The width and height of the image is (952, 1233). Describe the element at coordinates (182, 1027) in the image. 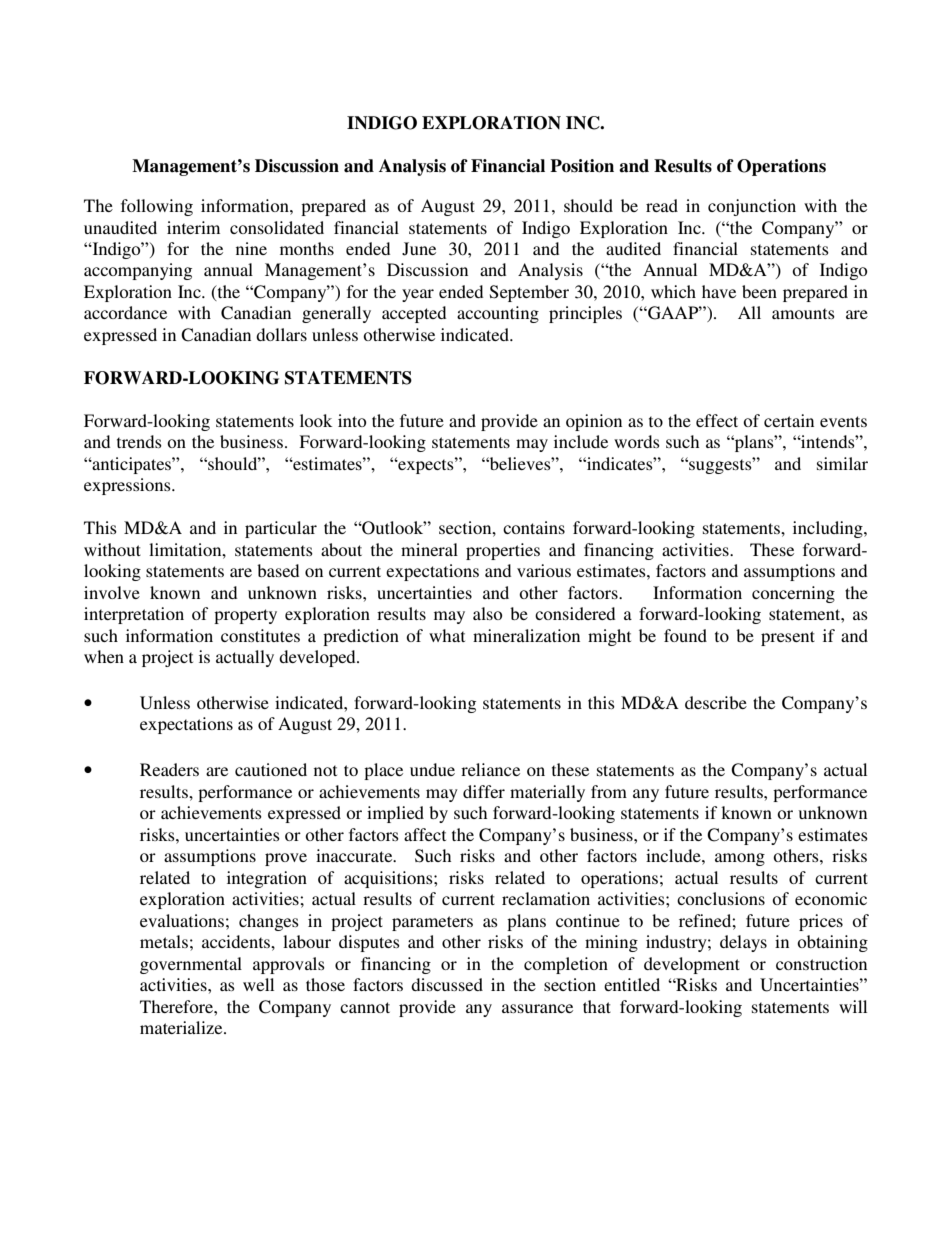

I see `materialize` at that location.
